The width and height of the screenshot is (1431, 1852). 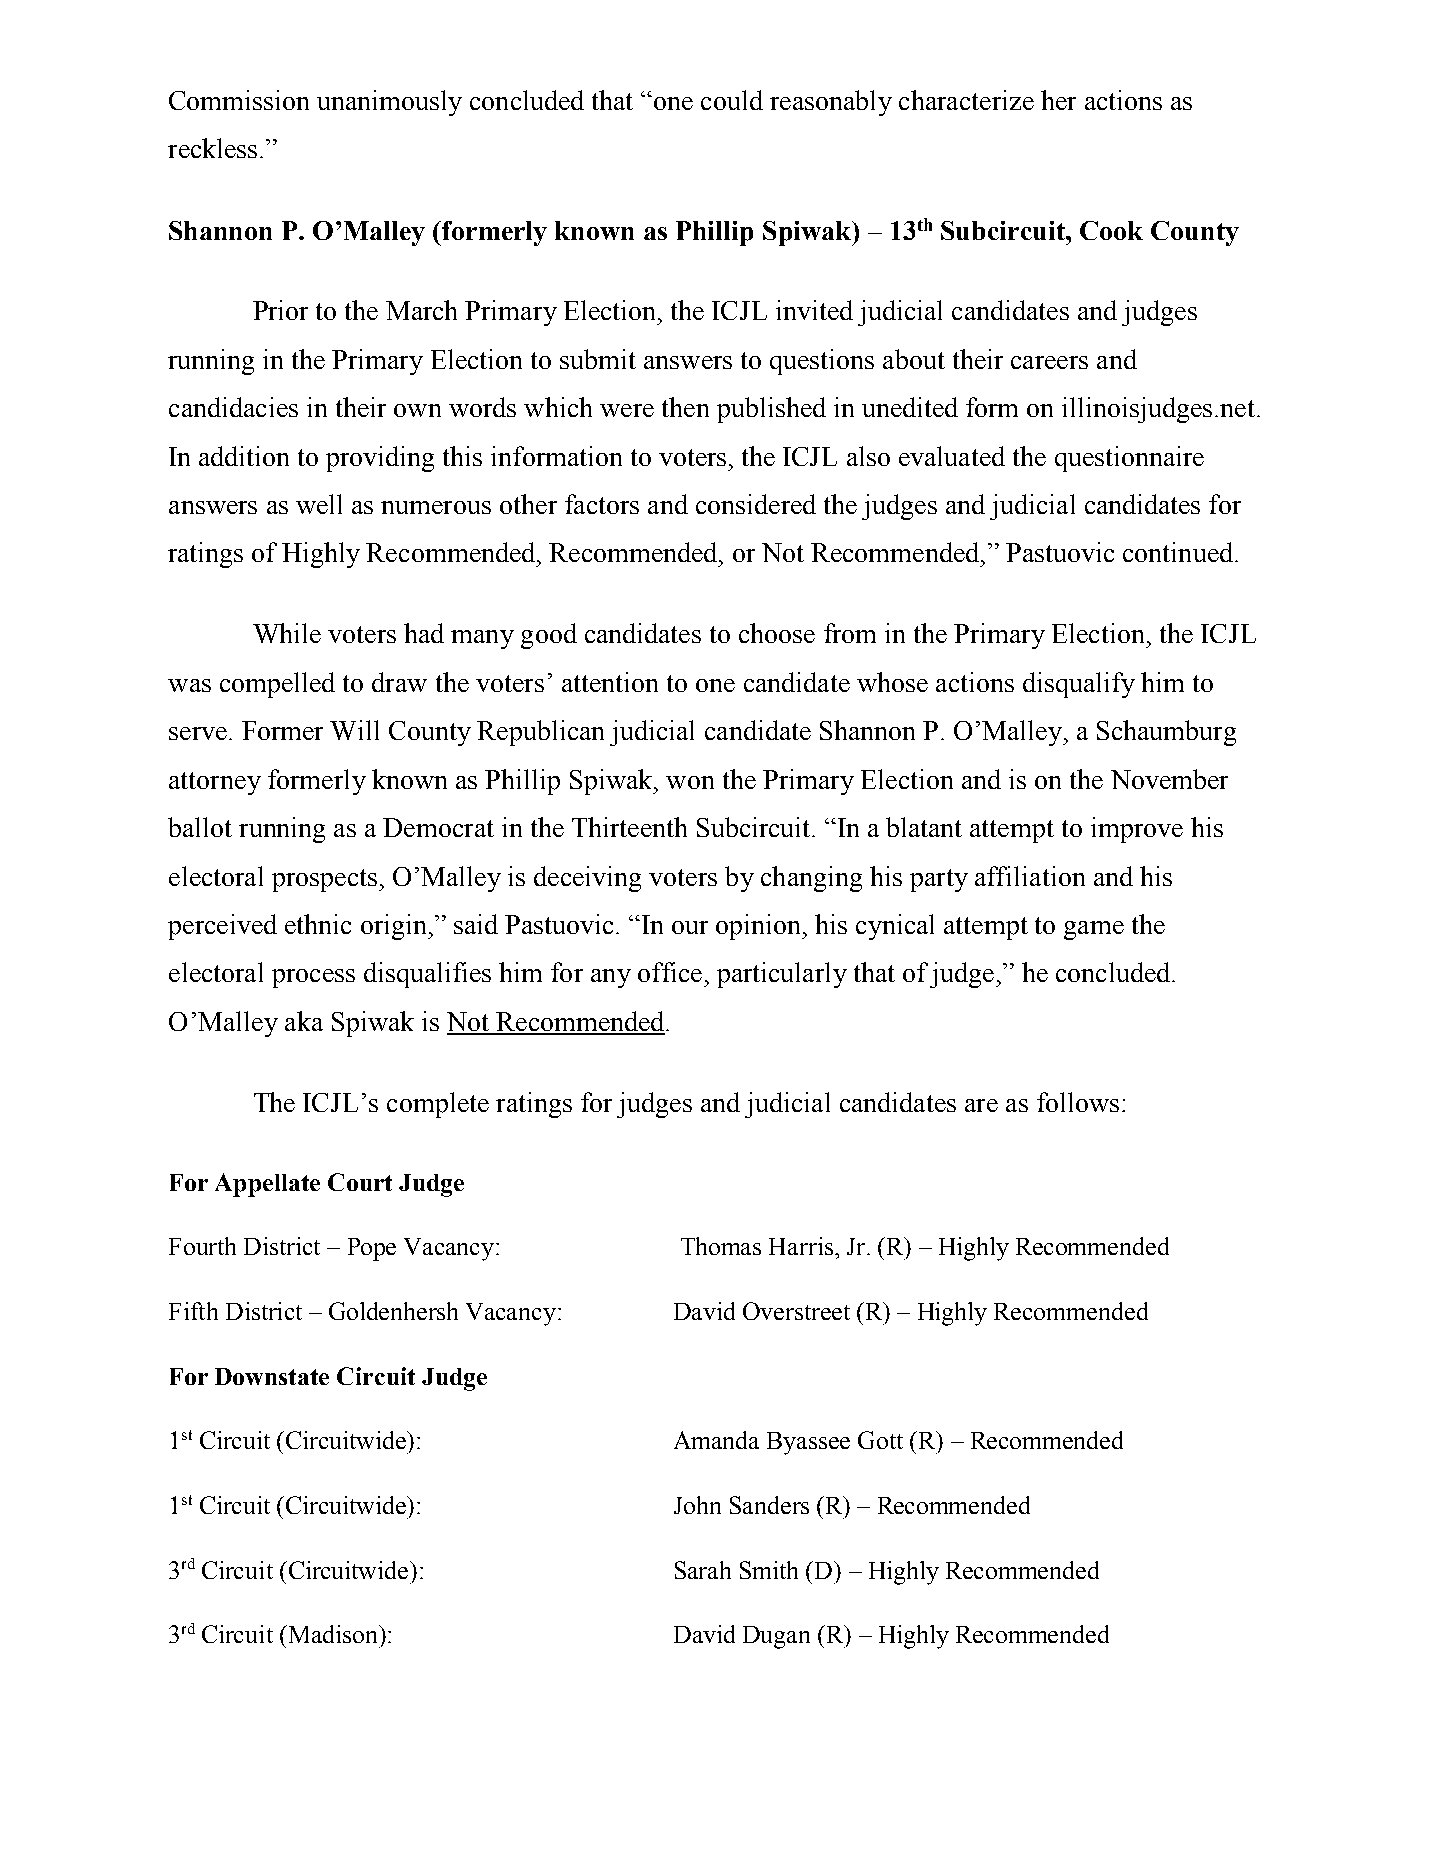 I want to click on follows, so click(x=1078, y=1102).
